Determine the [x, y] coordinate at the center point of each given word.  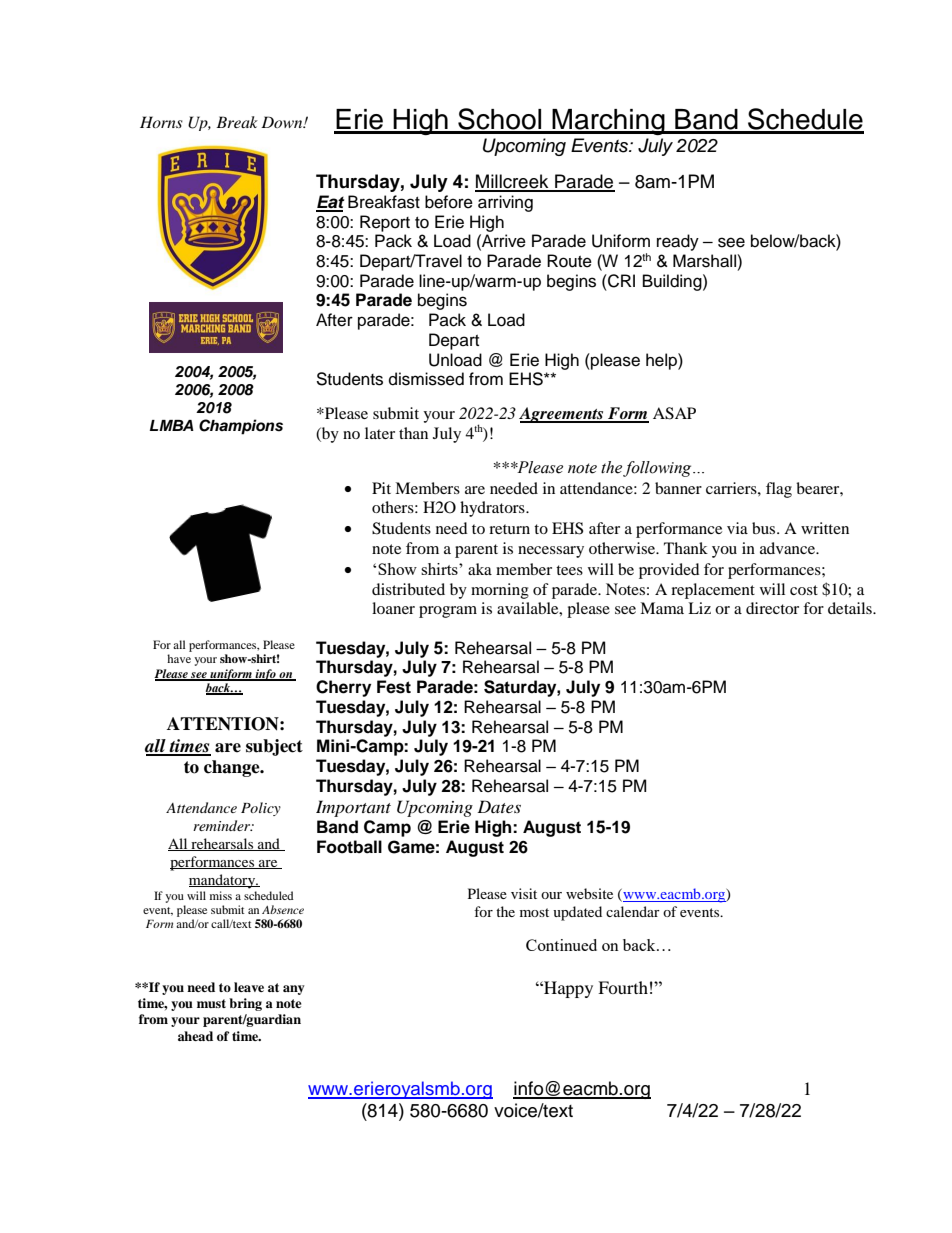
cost [804, 590]
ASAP [674, 413]
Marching [608, 122]
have [179, 658]
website [589, 893]
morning [500, 591]
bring [245, 1004]
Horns [161, 122]
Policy [261, 809]
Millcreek [513, 182]
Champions [241, 427]
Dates [499, 806]
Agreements [562, 415]
